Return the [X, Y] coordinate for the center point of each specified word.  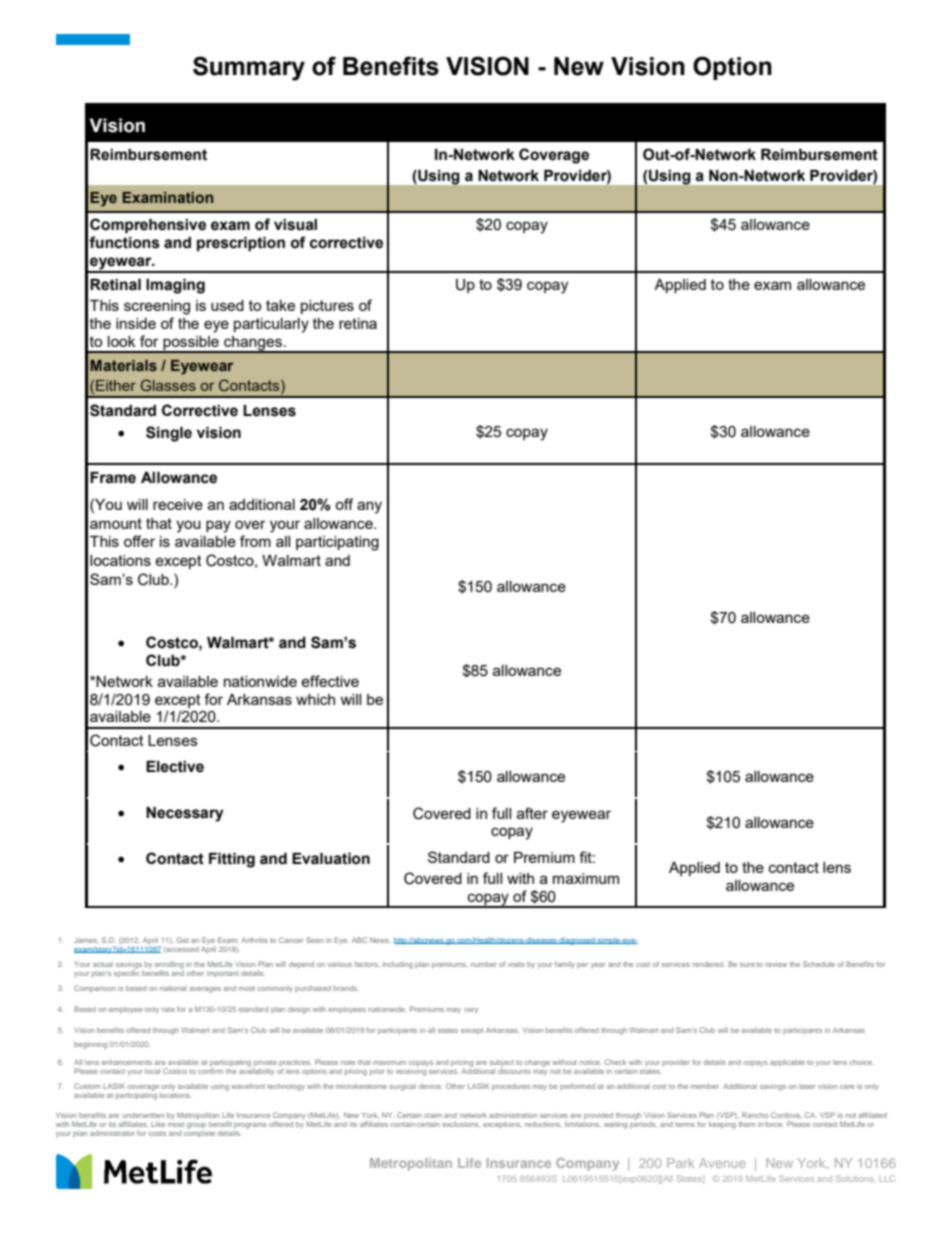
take [280, 305]
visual [295, 225]
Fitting [232, 860]
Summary [249, 68]
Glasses [168, 385]
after [532, 813]
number [484, 964]
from [255, 541]
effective [330, 681]
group [196, 1126]
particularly [271, 325]
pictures [327, 307]
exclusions [461, 1124]
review [776, 964]
